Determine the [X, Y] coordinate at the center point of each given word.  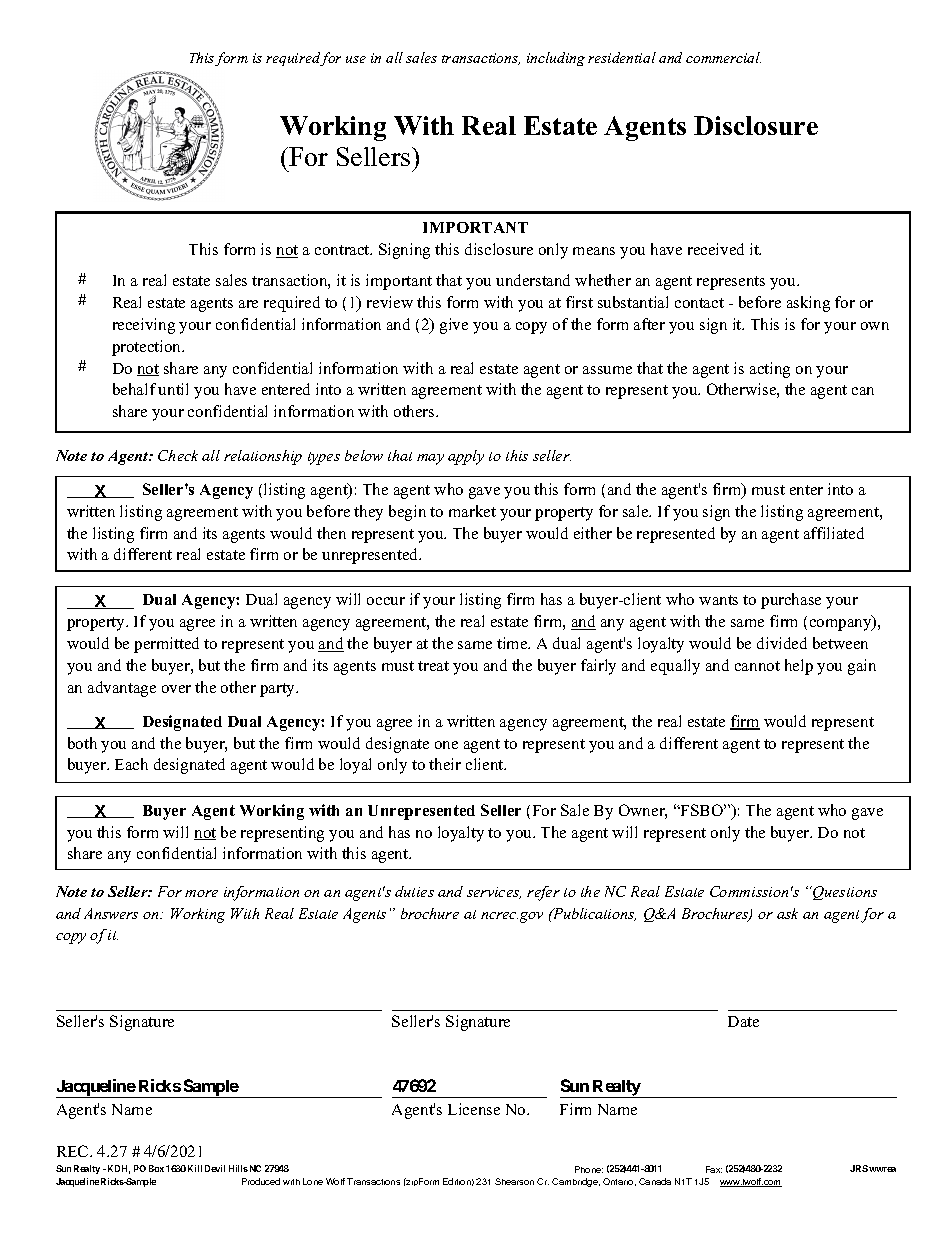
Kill [195, 1168]
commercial [723, 57]
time [513, 643]
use [356, 59]
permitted [166, 645]
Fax [714, 1169]
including [556, 59]
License [474, 1109]
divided [782, 643]
